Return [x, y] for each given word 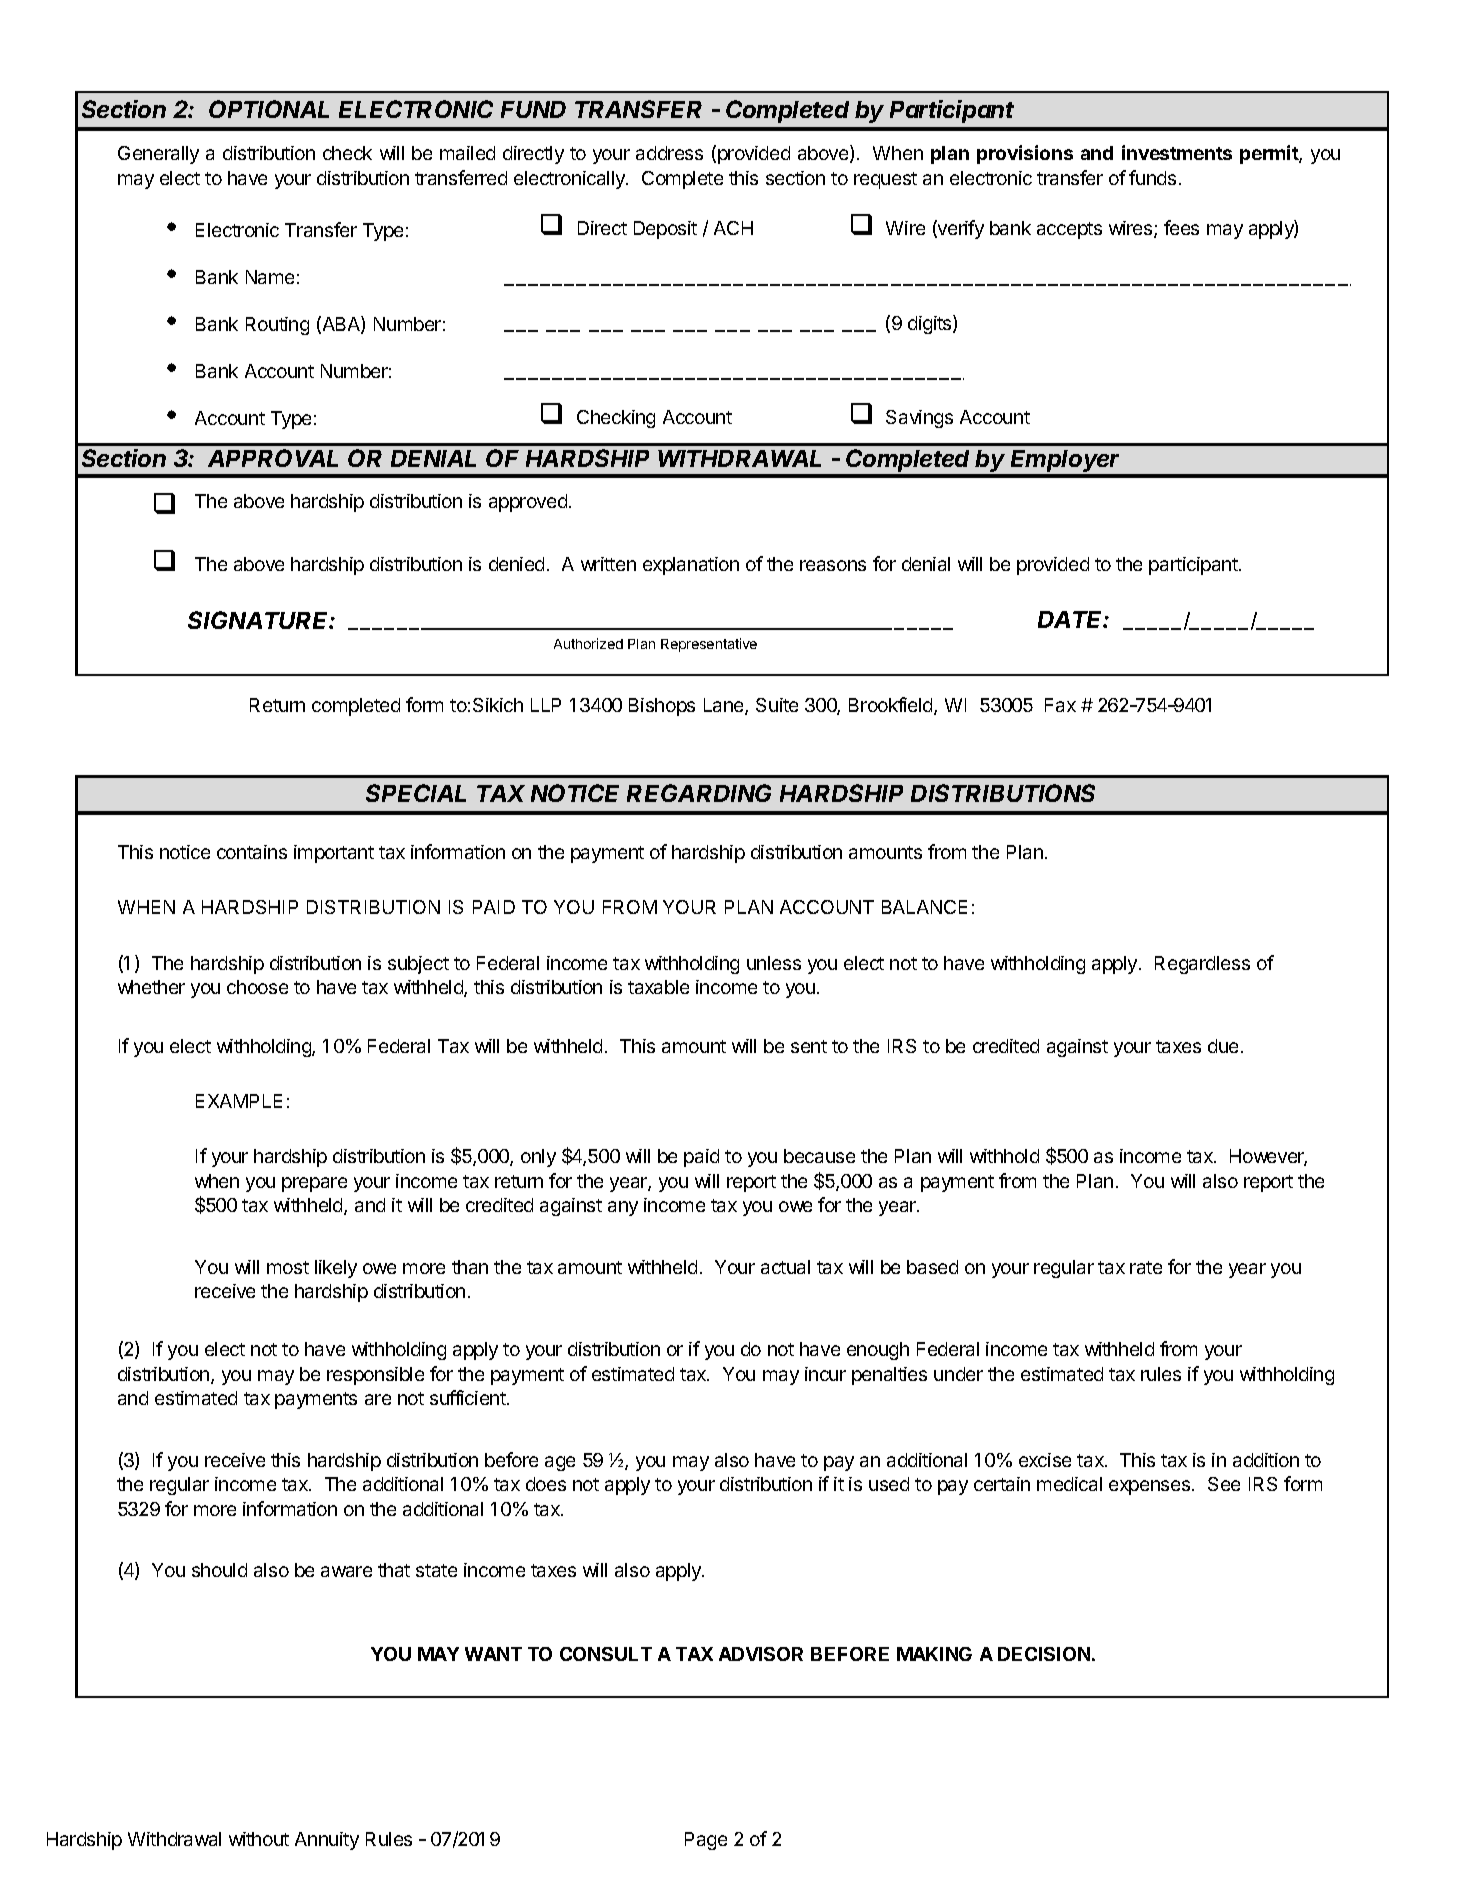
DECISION [1044, 1654]
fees [1181, 227]
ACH [733, 228]
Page [706, 1841]
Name [270, 277]
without [259, 1839]
